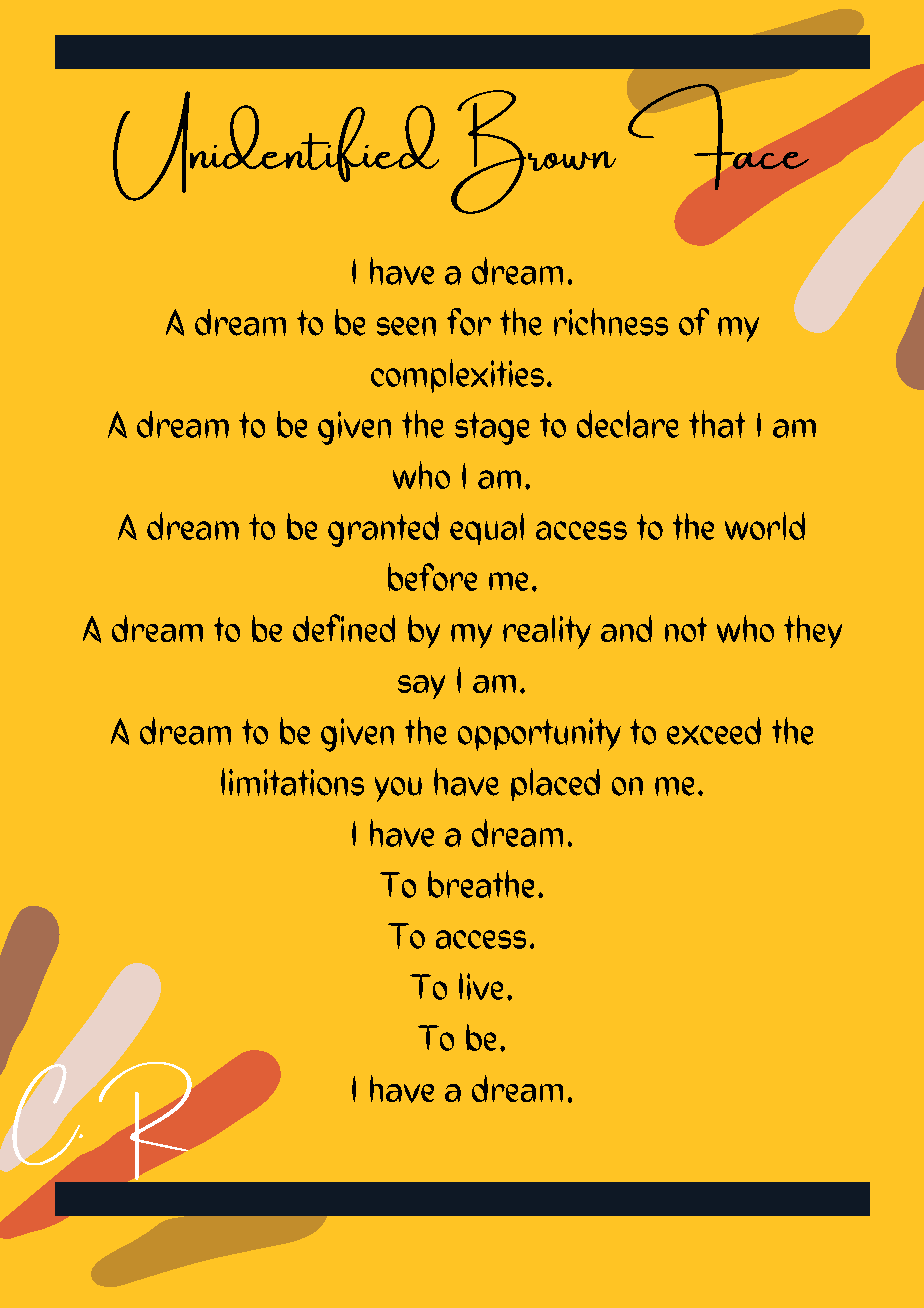  Describe the element at coordinates (555, 784) in the screenshot. I see `placed` at that location.
